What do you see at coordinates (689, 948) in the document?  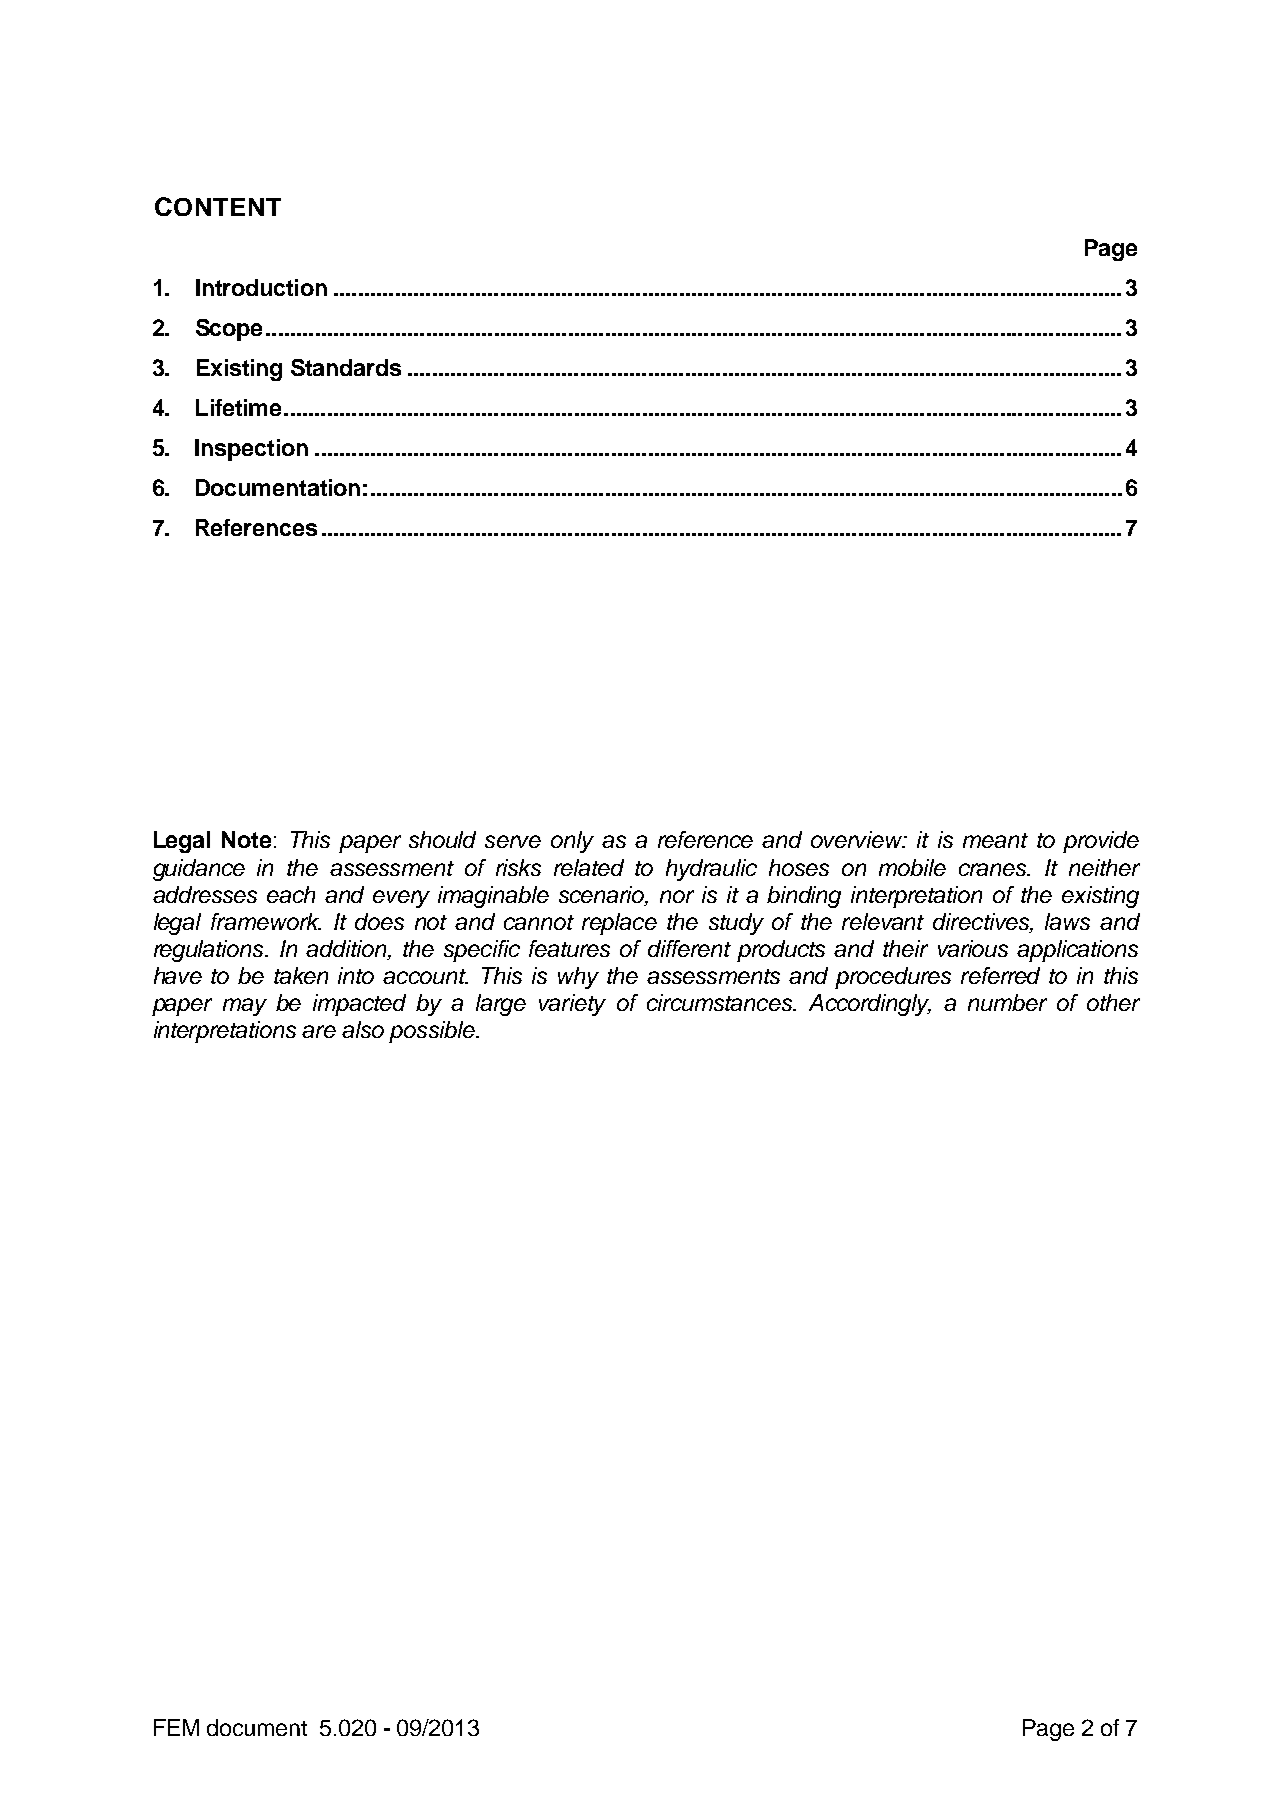 I see `different` at bounding box center [689, 948].
